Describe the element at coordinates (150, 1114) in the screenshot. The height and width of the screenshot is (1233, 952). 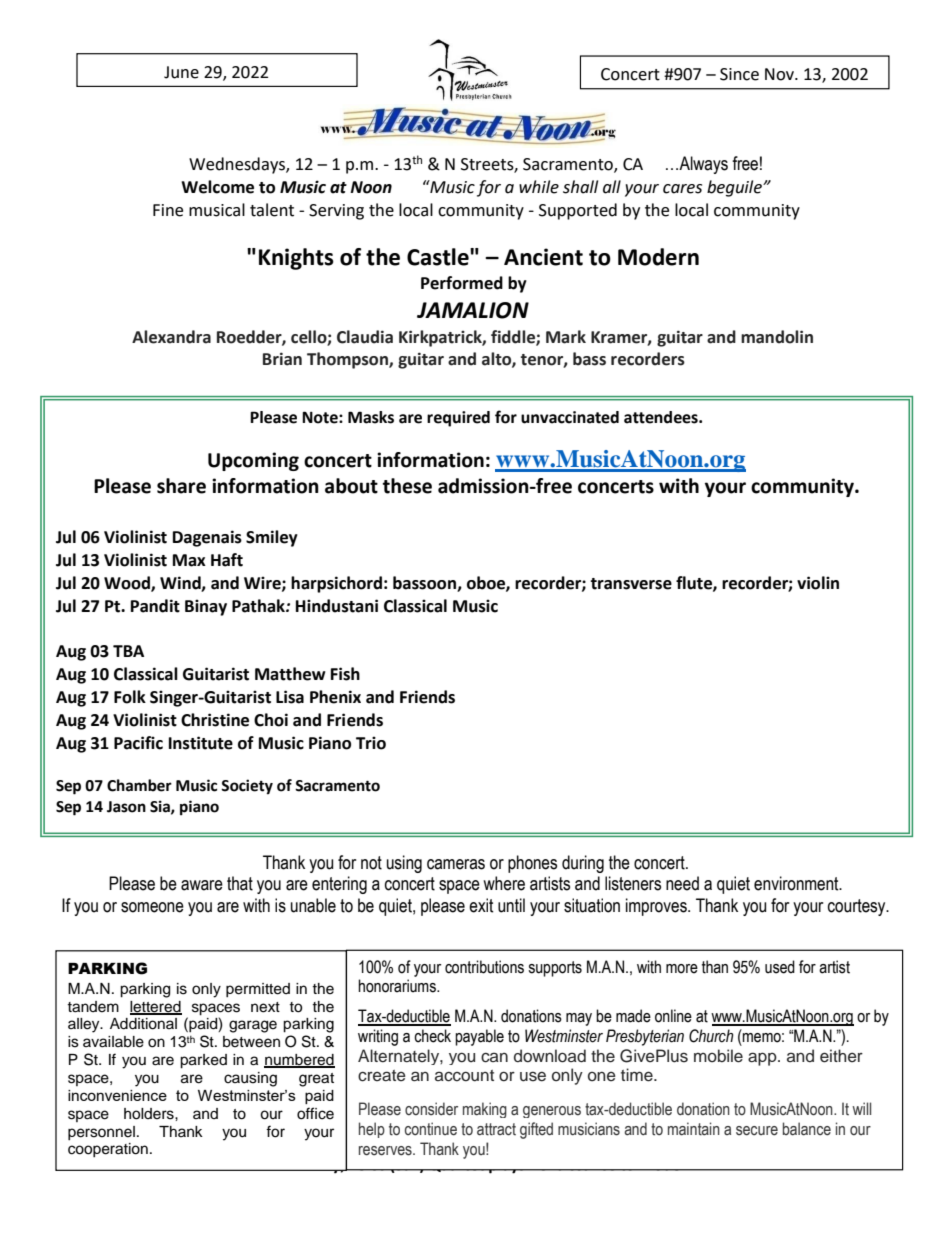
I see `holders` at that location.
